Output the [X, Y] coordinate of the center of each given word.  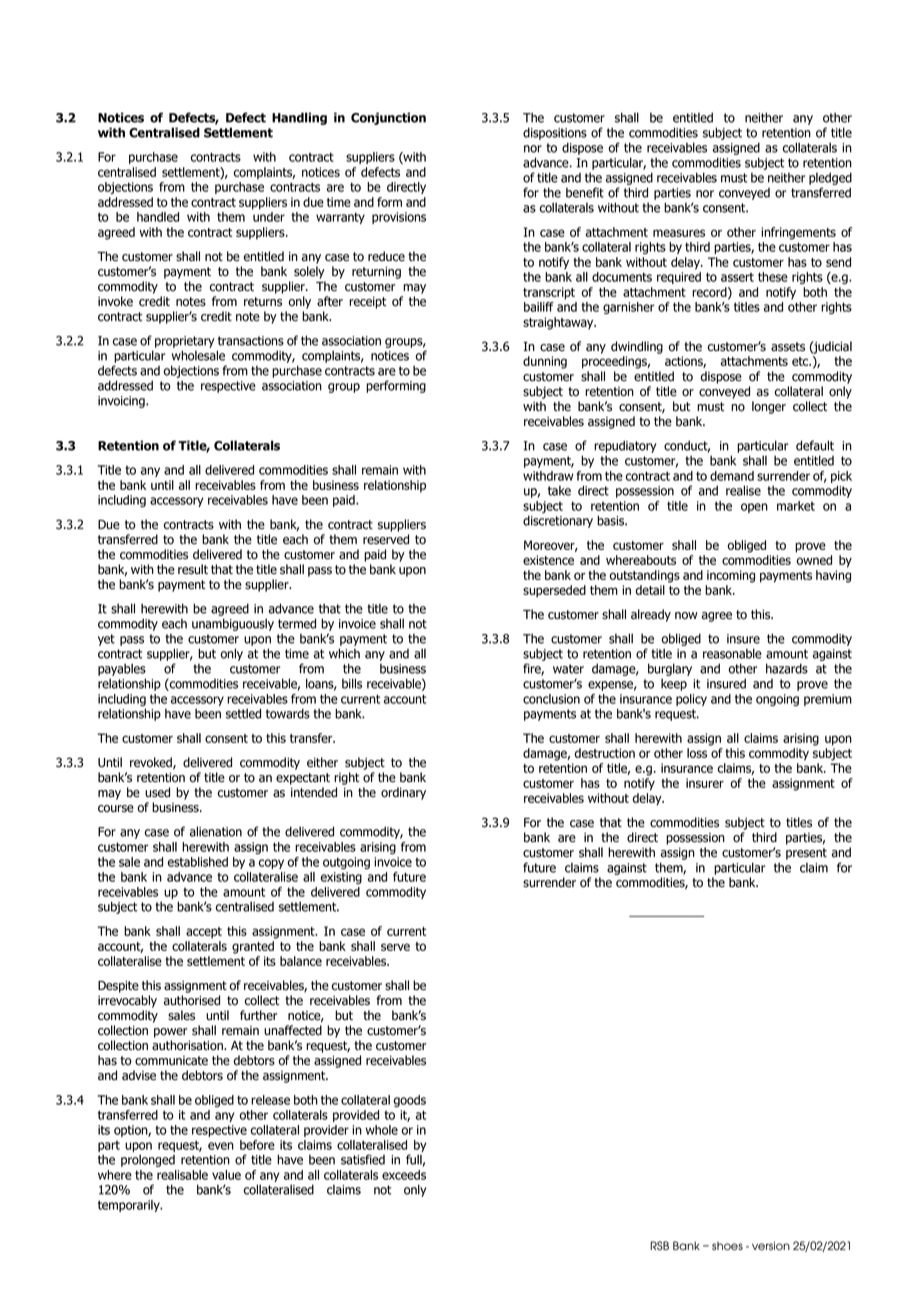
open [754, 508]
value [226, 1175]
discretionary [558, 521]
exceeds [404, 1175]
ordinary [403, 793]
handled [158, 217]
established [198, 862]
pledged [830, 178]
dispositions [555, 133]
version [771, 1246]
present [806, 854]
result [193, 569]
